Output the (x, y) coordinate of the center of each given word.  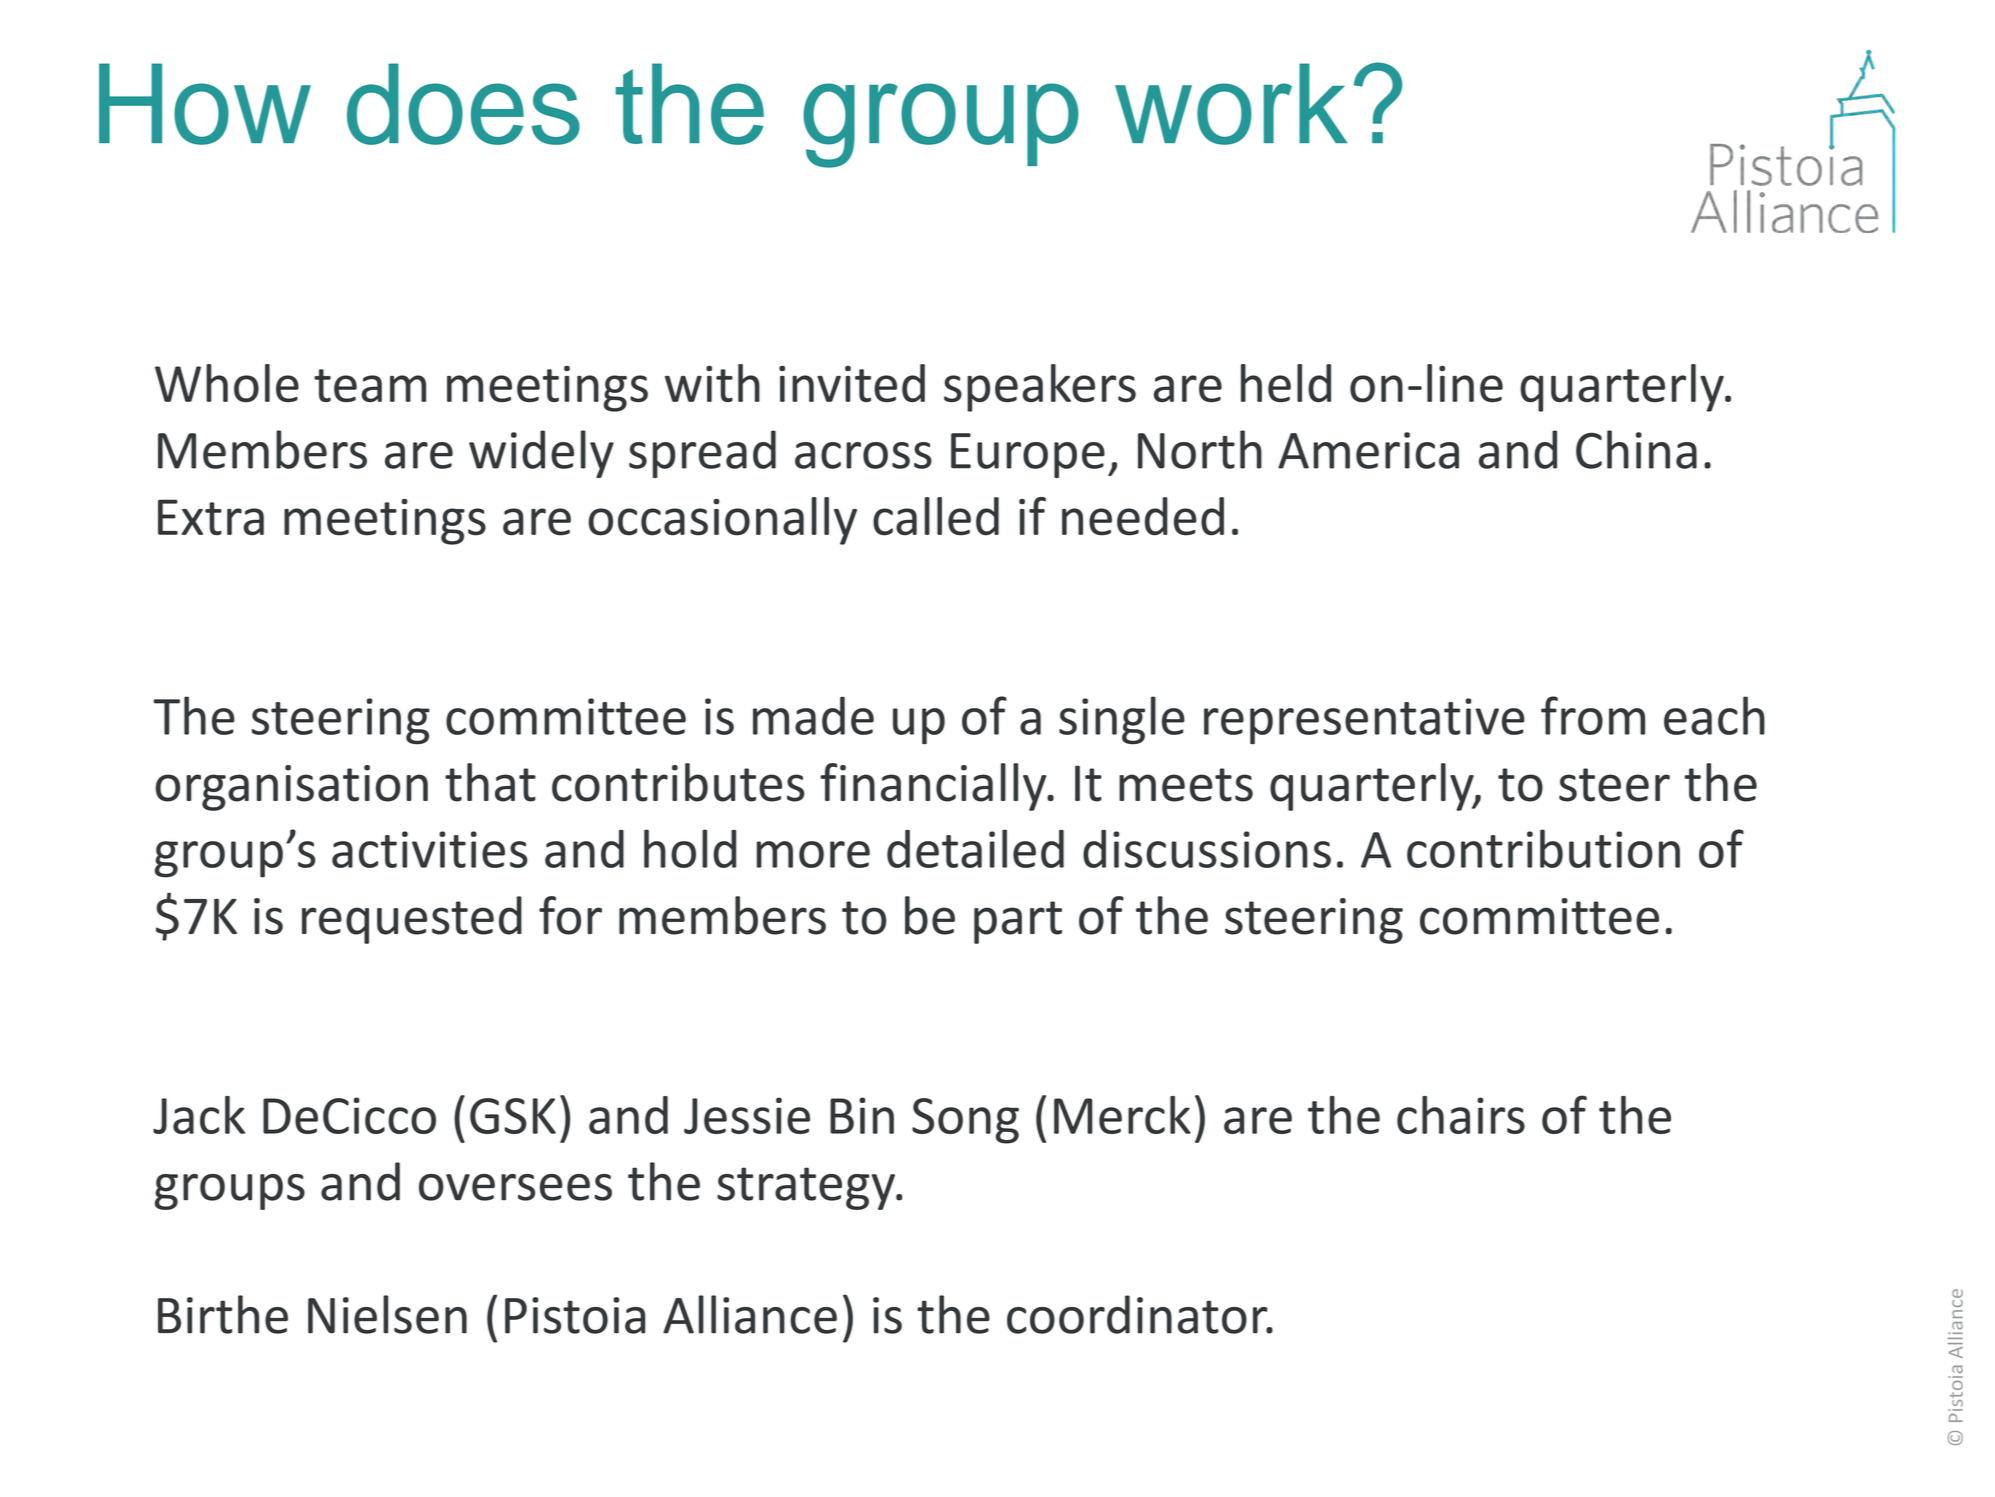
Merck (1122, 1115)
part (1018, 922)
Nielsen (387, 1314)
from (1593, 715)
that (490, 782)
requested (412, 920)
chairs (1461, 1115)
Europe (1028, 455)
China (1636, 449)
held (1286, 383)
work (1231, 104)
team (370, 385)
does (463, 104)
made (813, 716)
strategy (807, 1188)
